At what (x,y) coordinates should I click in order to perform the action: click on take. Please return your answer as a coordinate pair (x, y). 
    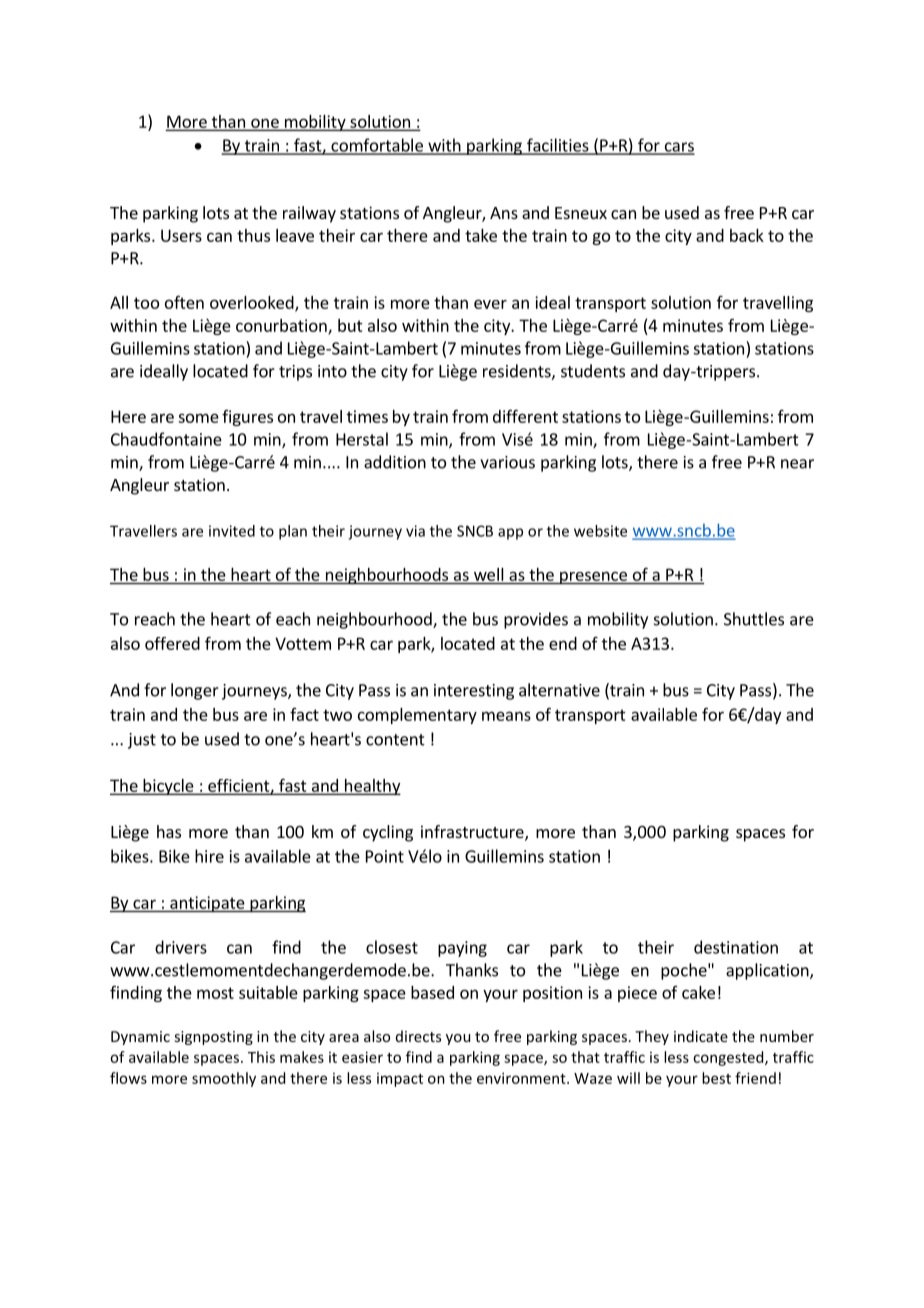
    Looking at the image, I should click on (481, 235).
